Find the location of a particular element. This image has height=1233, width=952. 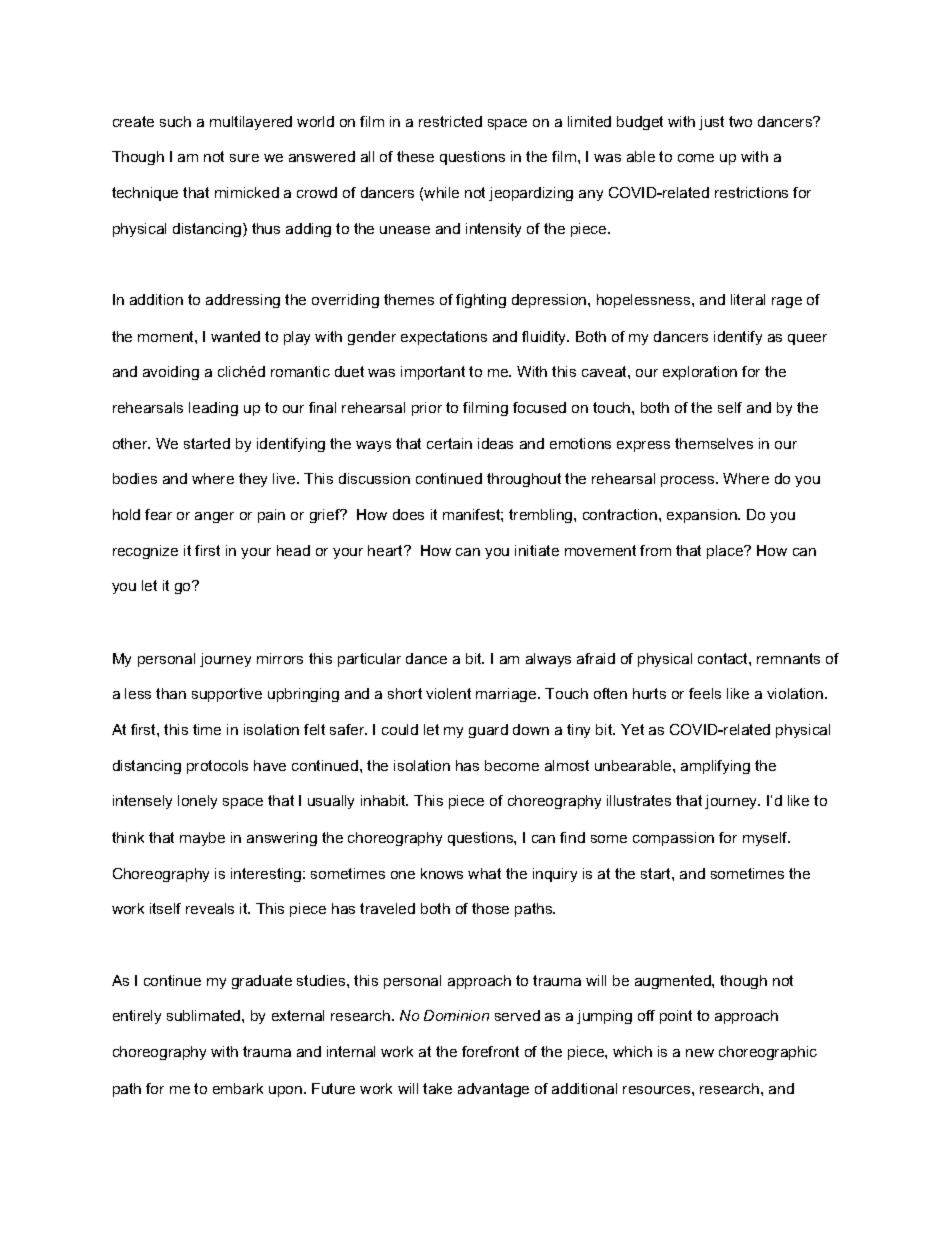

restricted is located at coordinates (450, 121).
